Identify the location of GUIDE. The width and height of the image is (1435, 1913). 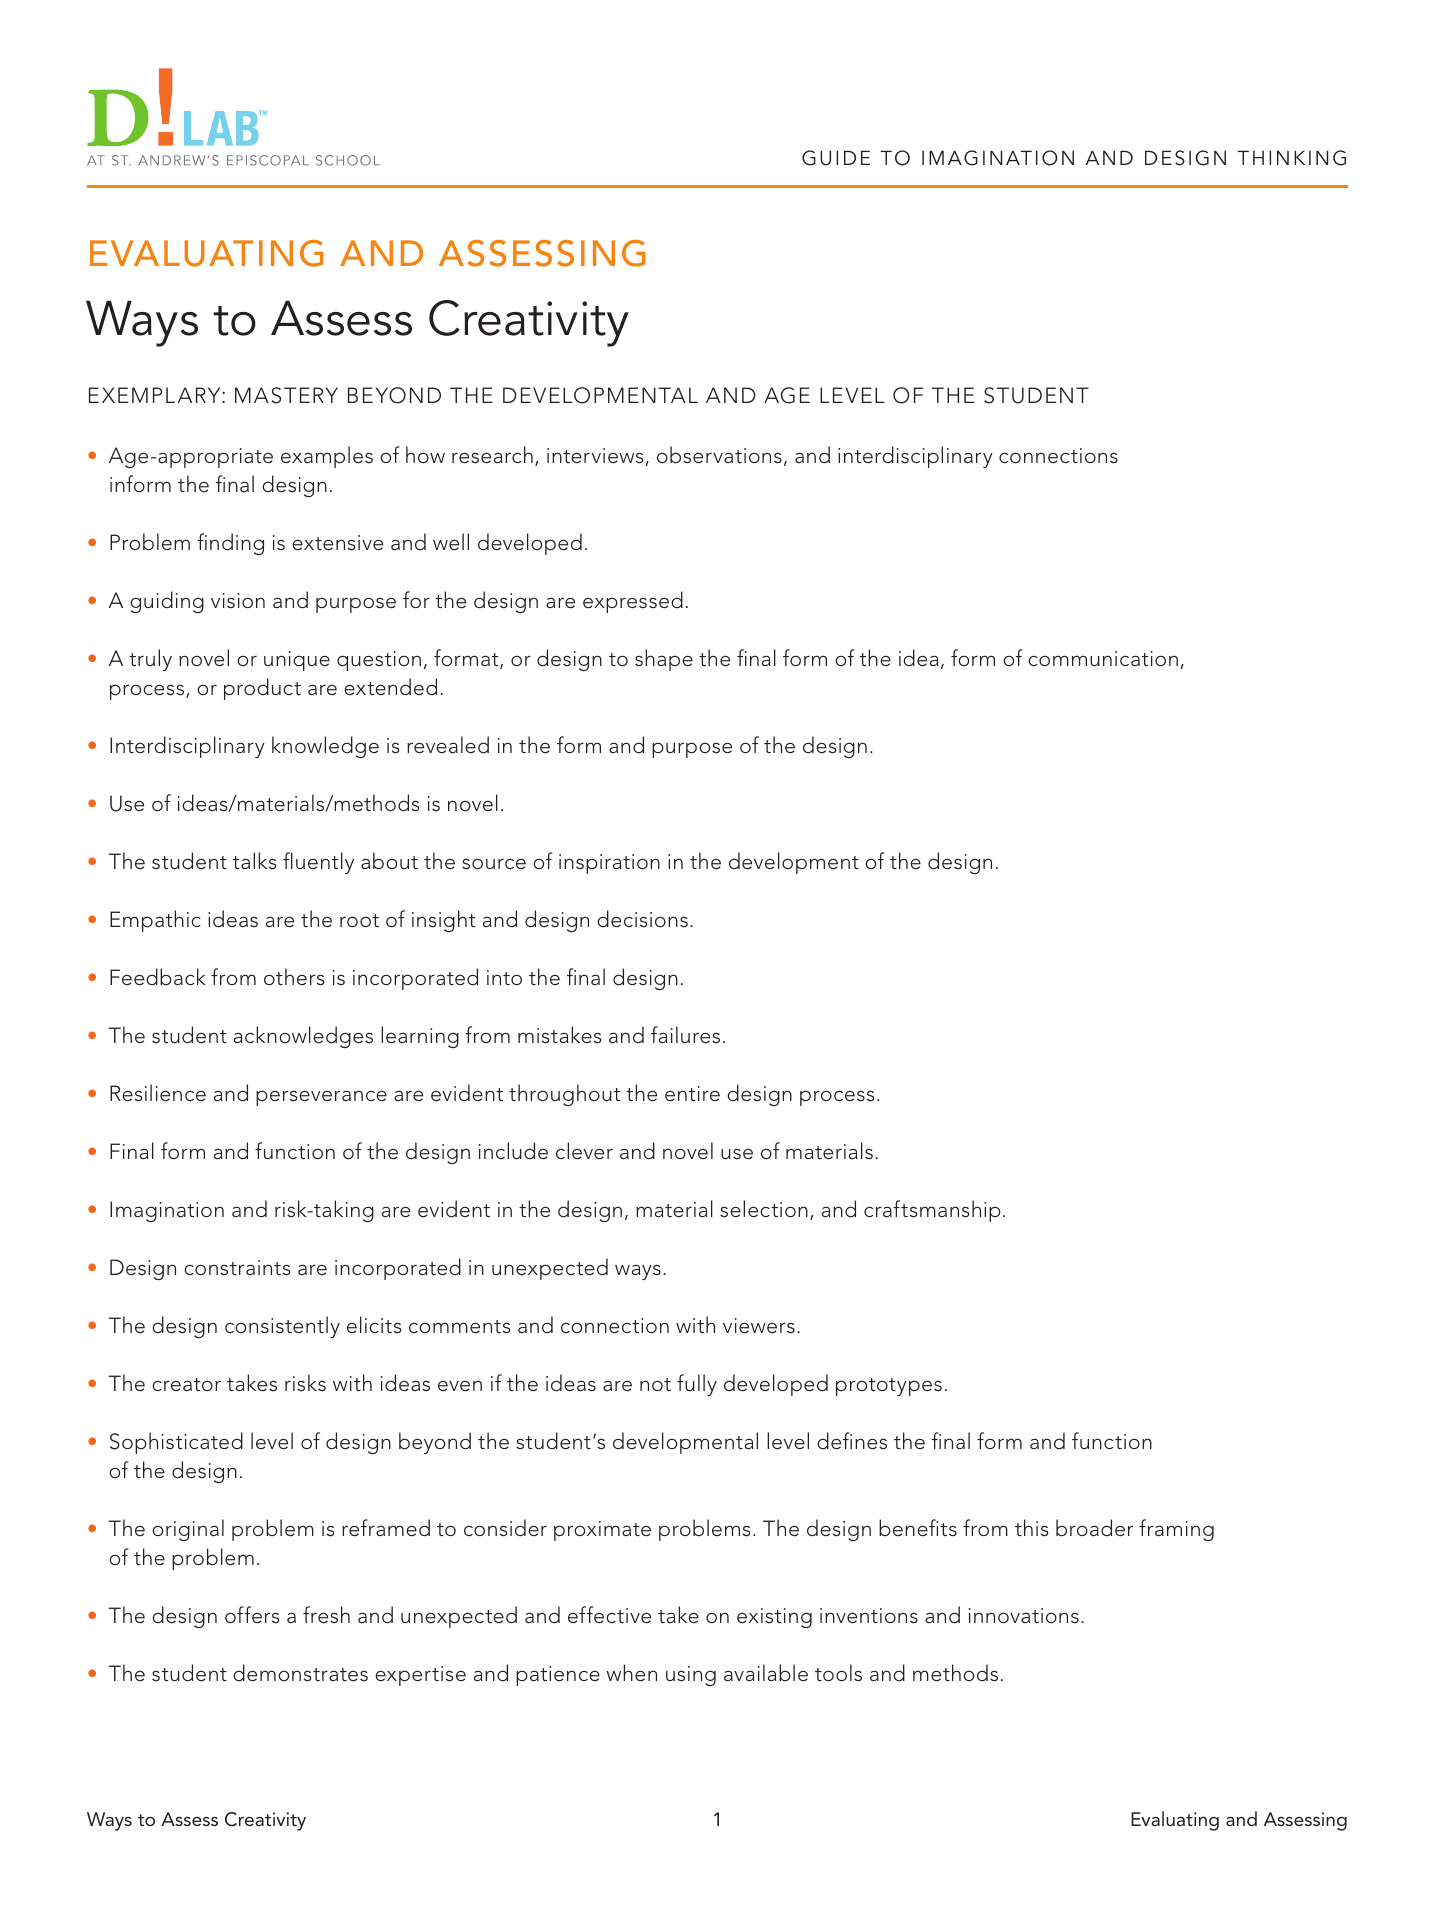
(836, 158).
